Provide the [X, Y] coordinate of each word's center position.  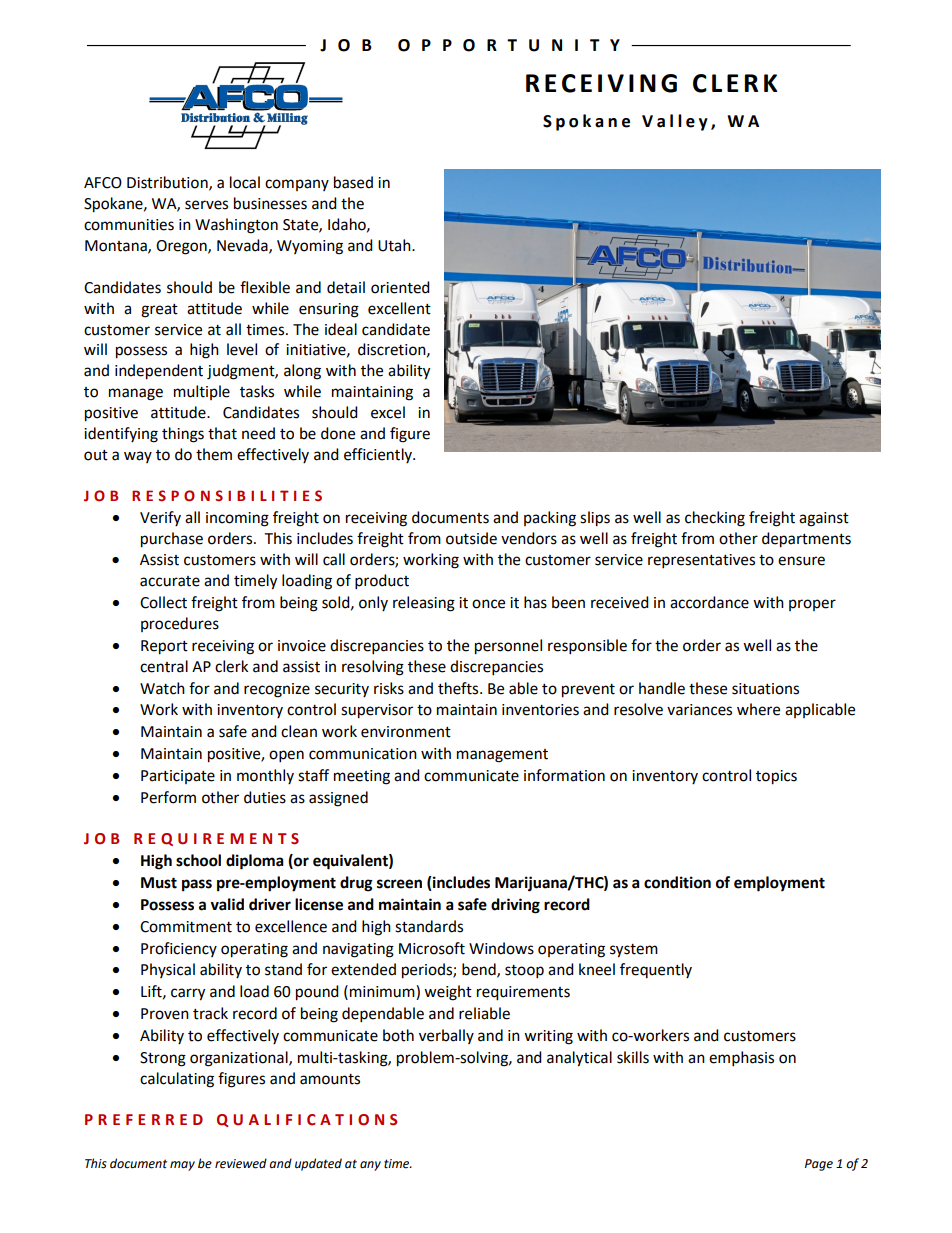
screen [399, 884]
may [182, 1166]
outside [471, 538]
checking [715, 519]
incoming [237, 519]
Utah [395, 245]
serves [206, 205]
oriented [400, 287]
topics [776, 777]
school [198, 860]
